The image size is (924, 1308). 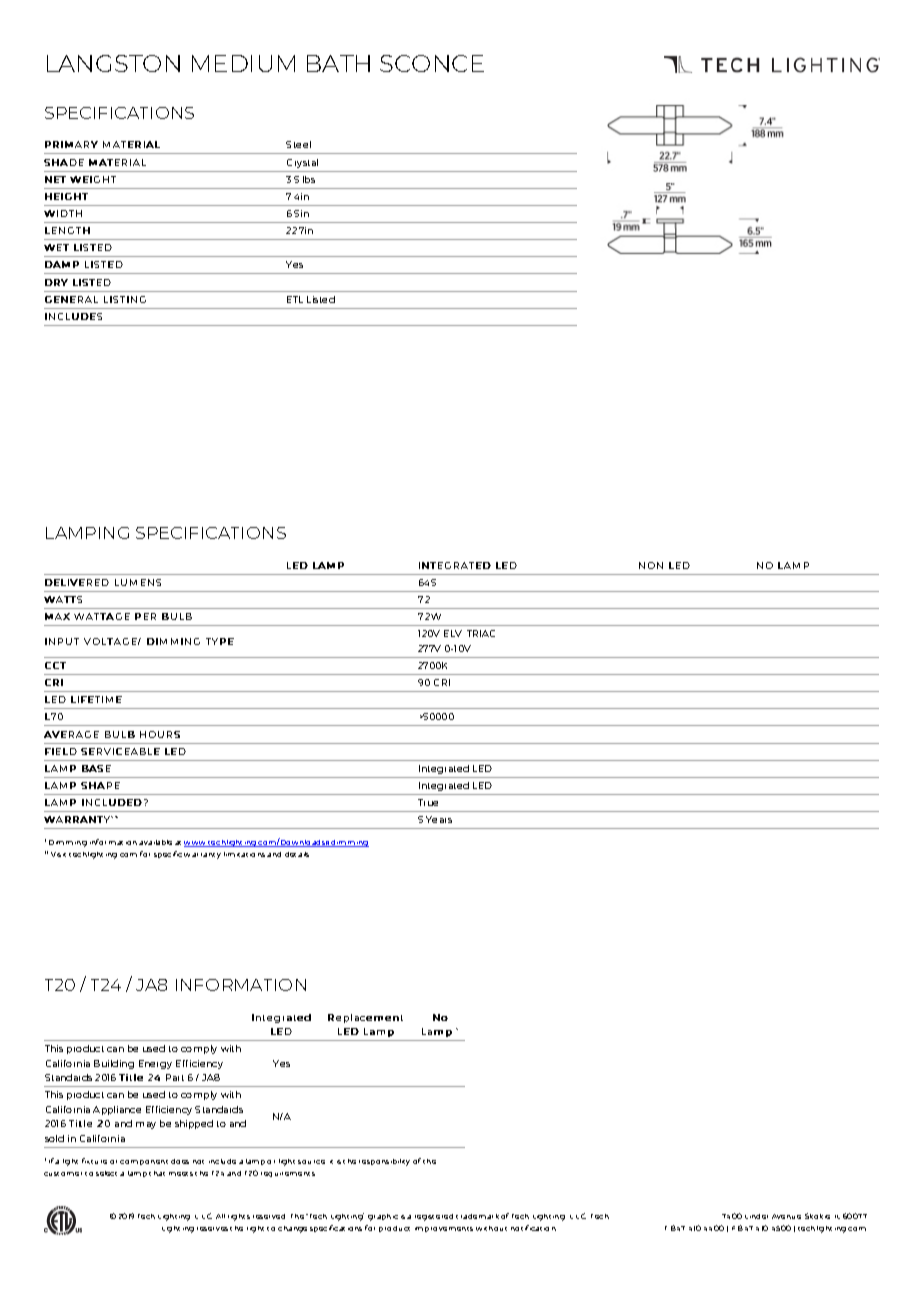 What do you see at coordinates (338, 63) in the screenshot?
I see `BATH` at bounding box center [338, 63].
